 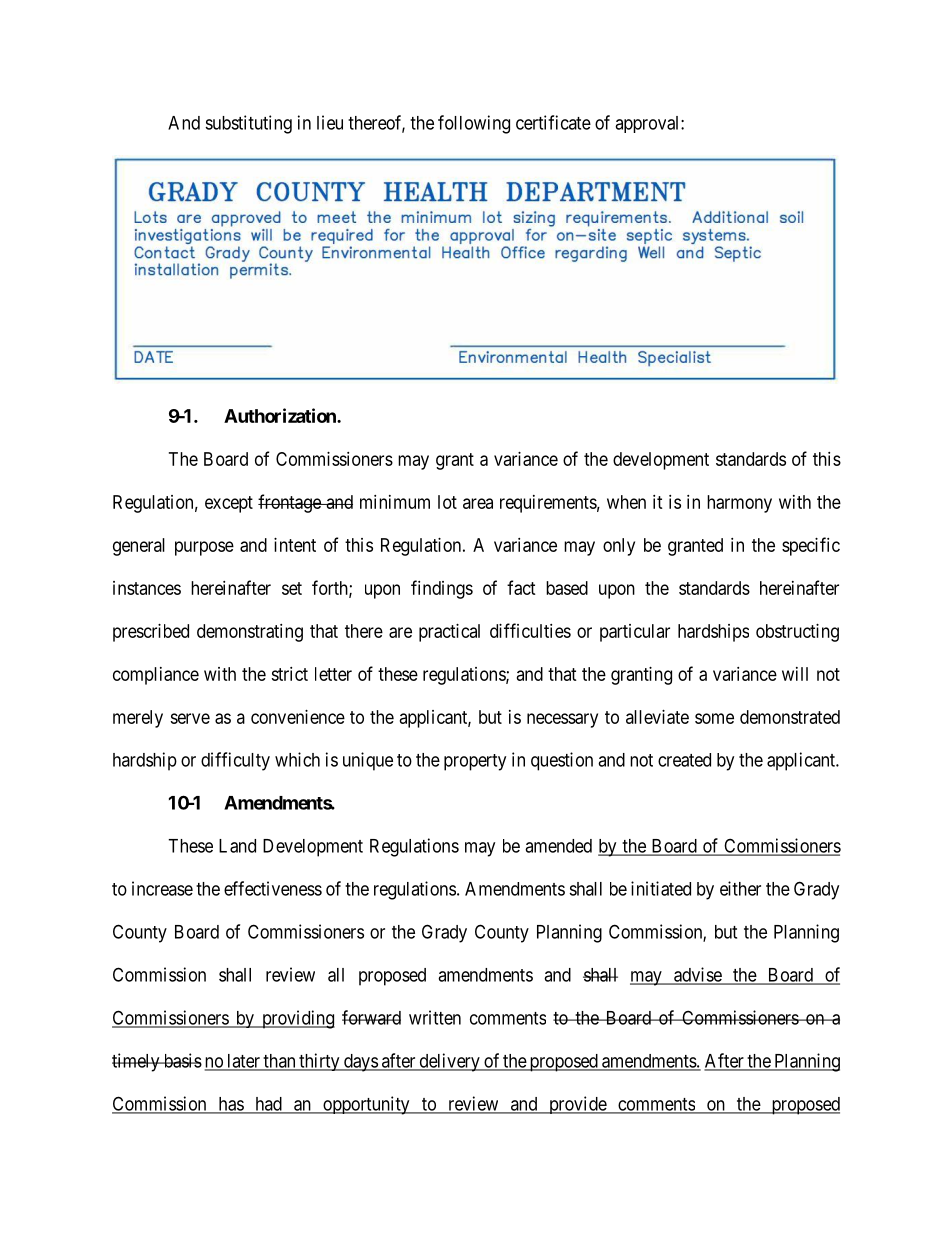 I want to click on approval, so click(x=648, y=124).
